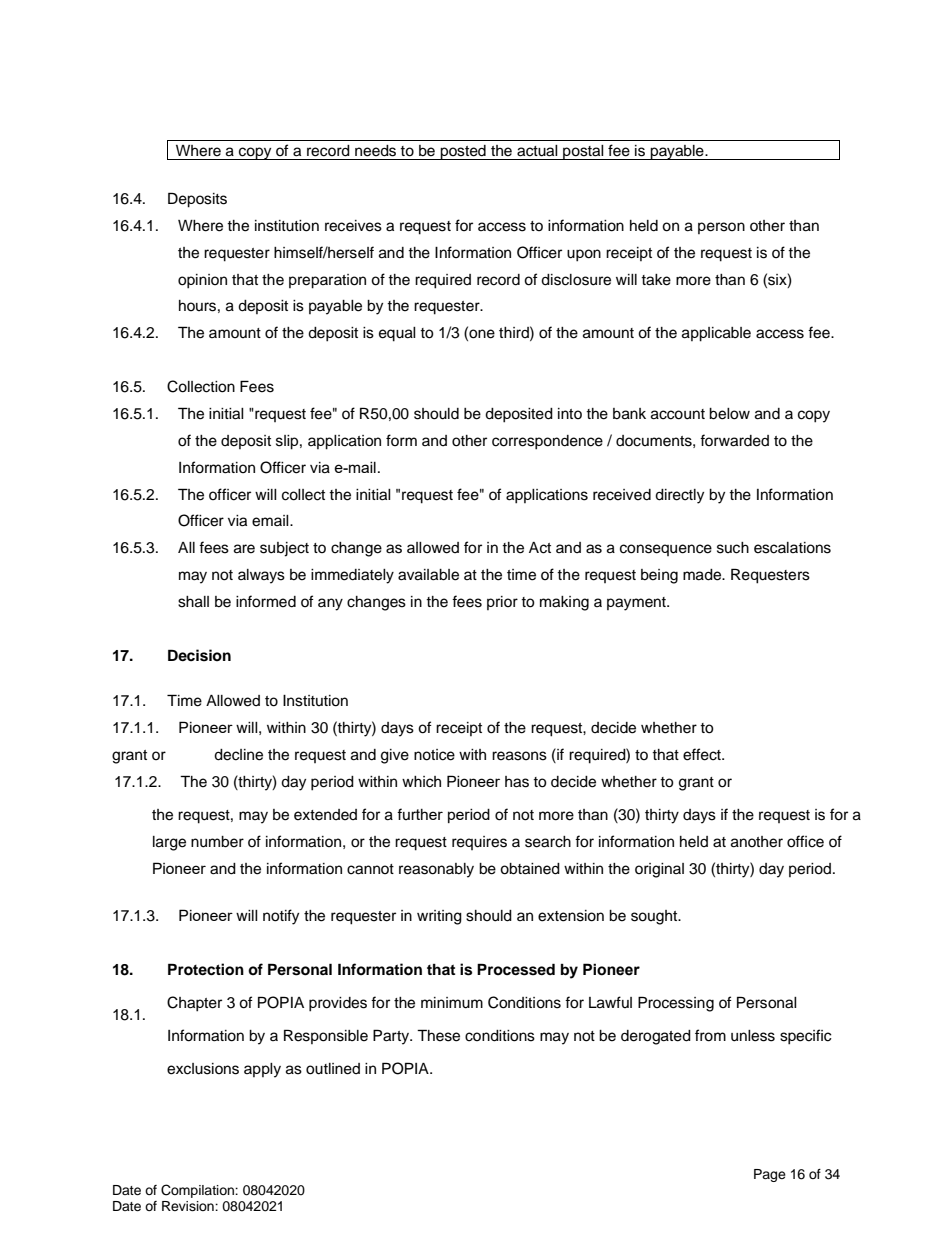 This image has height=1233, width=952. Describe the element at coordinates (189, 1206) in the image. I see `Revision` at that location.
